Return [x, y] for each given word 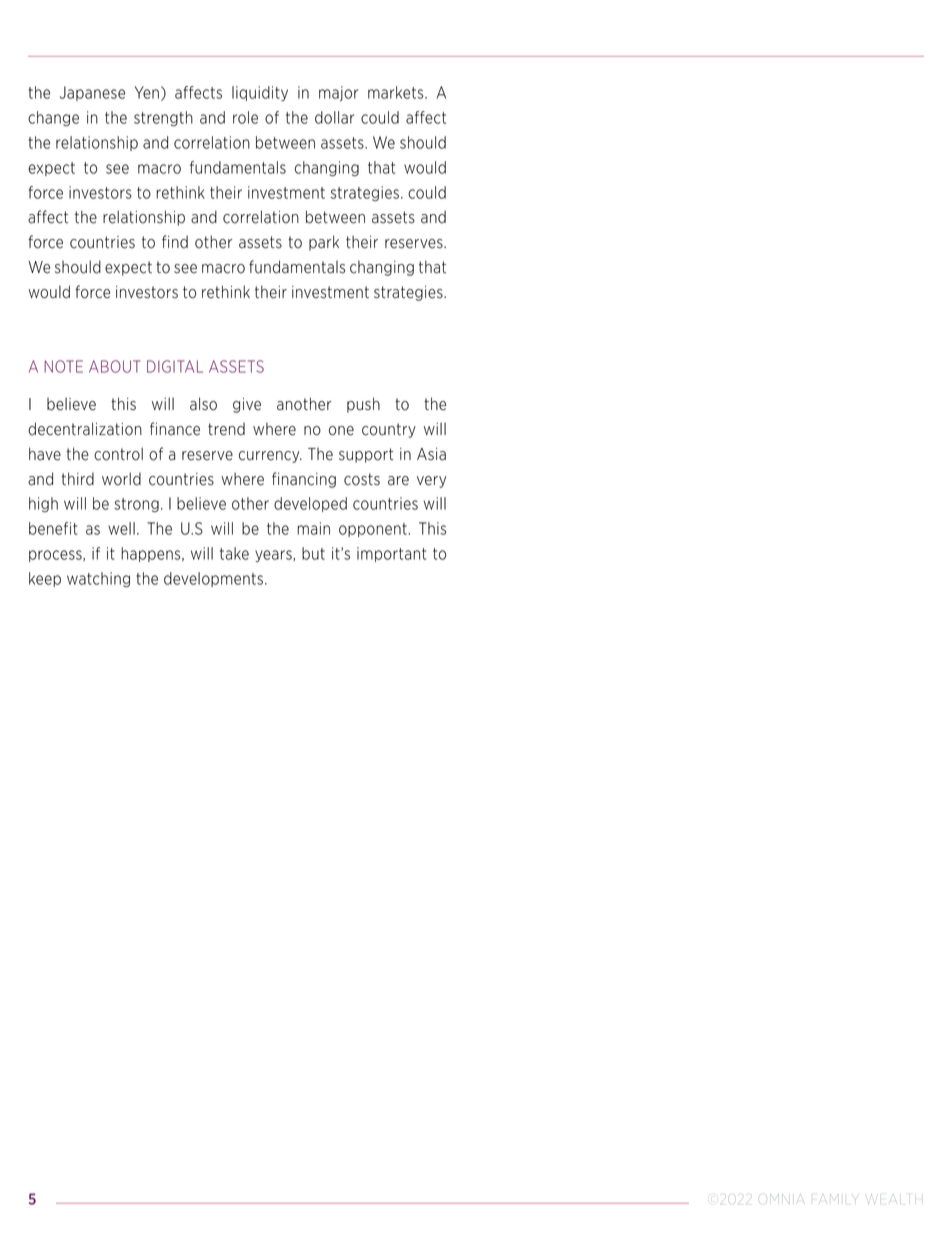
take [234, 553]
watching [98, 579]
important [391, 554]
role [245, 117]
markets [397, 92]
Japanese [92, 93]
